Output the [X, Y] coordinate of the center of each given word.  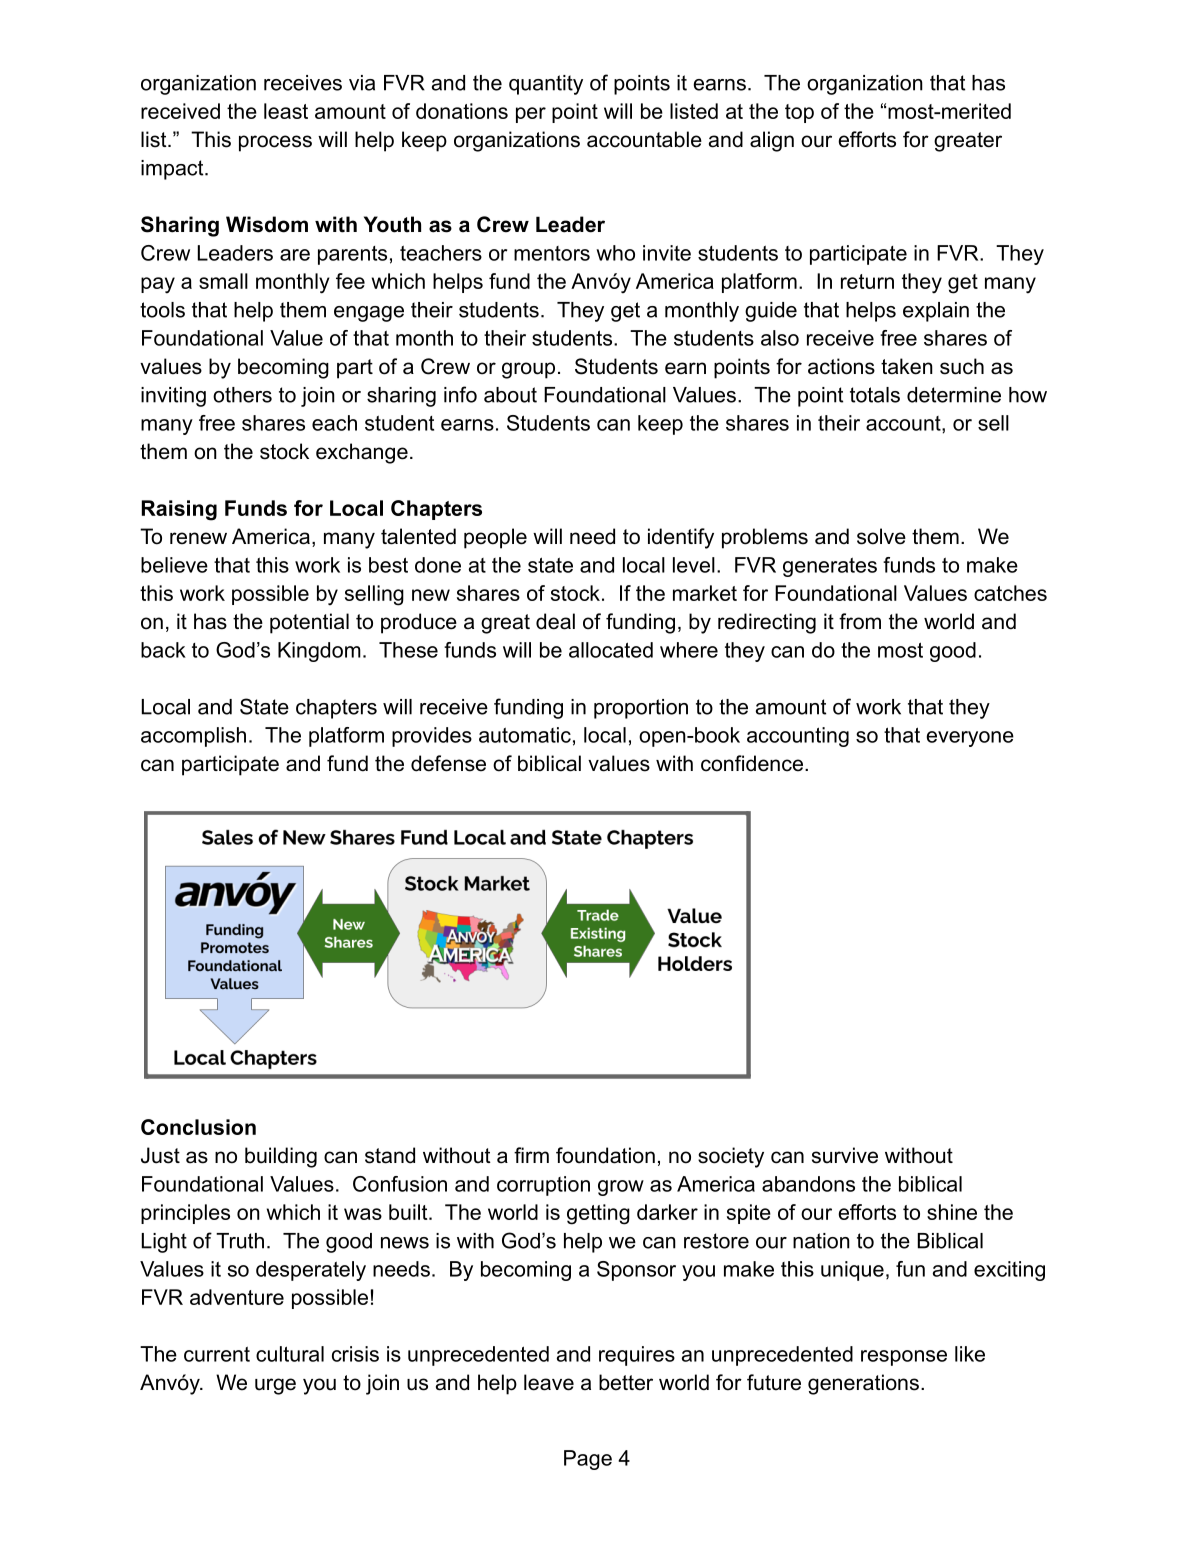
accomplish [193, 737]
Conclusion [198, 1127]
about [510, 395]
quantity [546, 85]
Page [588, 1460]
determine [954, 395]
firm [531, 1155]
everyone [970, 739]
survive [845, 1155]
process [275, 143]
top [799, 113]
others [242, 395]
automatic [525, 735]
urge [275, 1386]
